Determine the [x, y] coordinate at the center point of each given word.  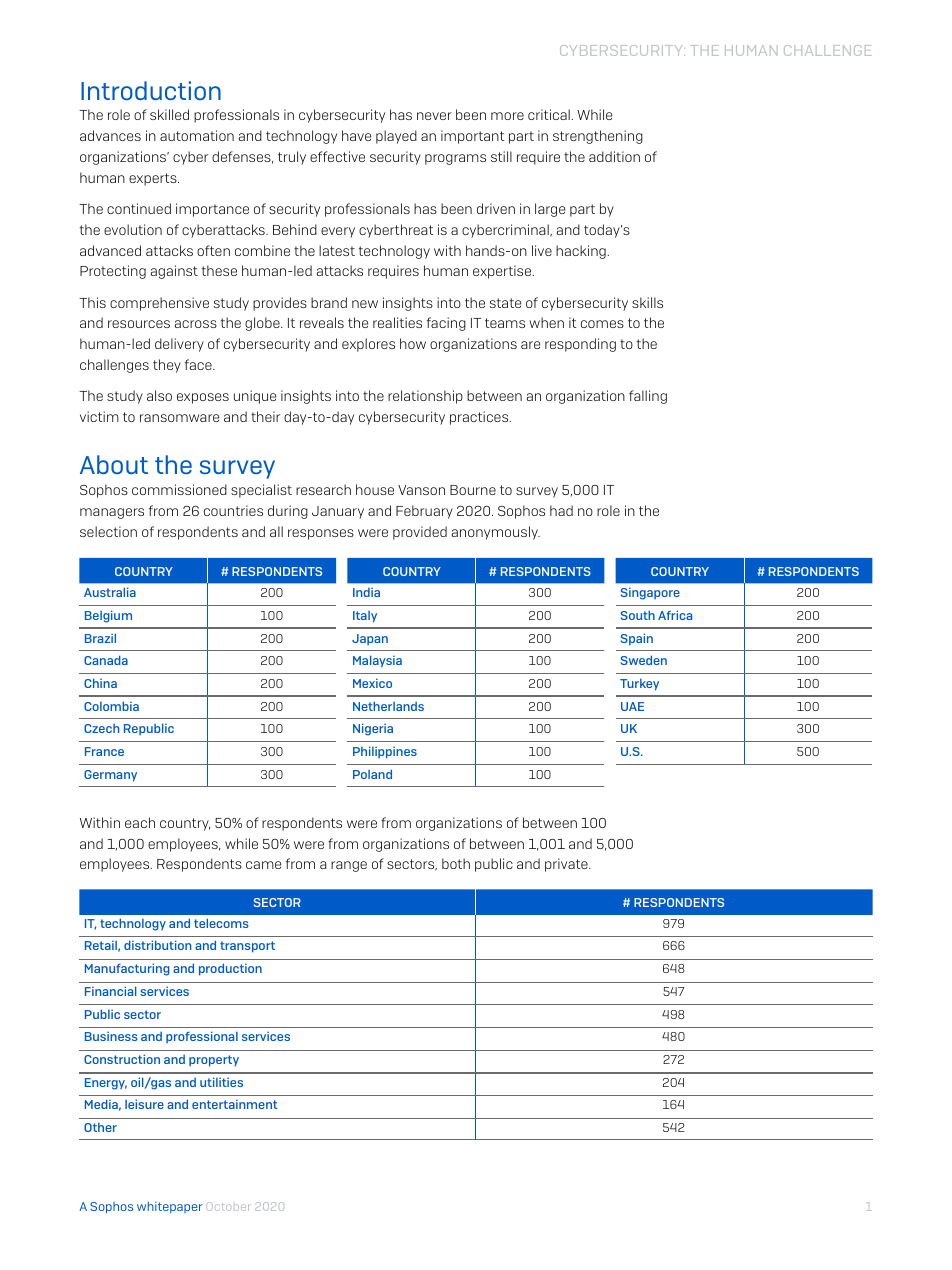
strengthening [598, 137]
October [227, 1206]
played [396, 137]
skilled [169, 114]
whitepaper [170, 1207]
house [375, 489]
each [140, 822]
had [561, 510]
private [567, 865]
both [456, 863]
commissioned [179, 489]
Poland [372, 774]
